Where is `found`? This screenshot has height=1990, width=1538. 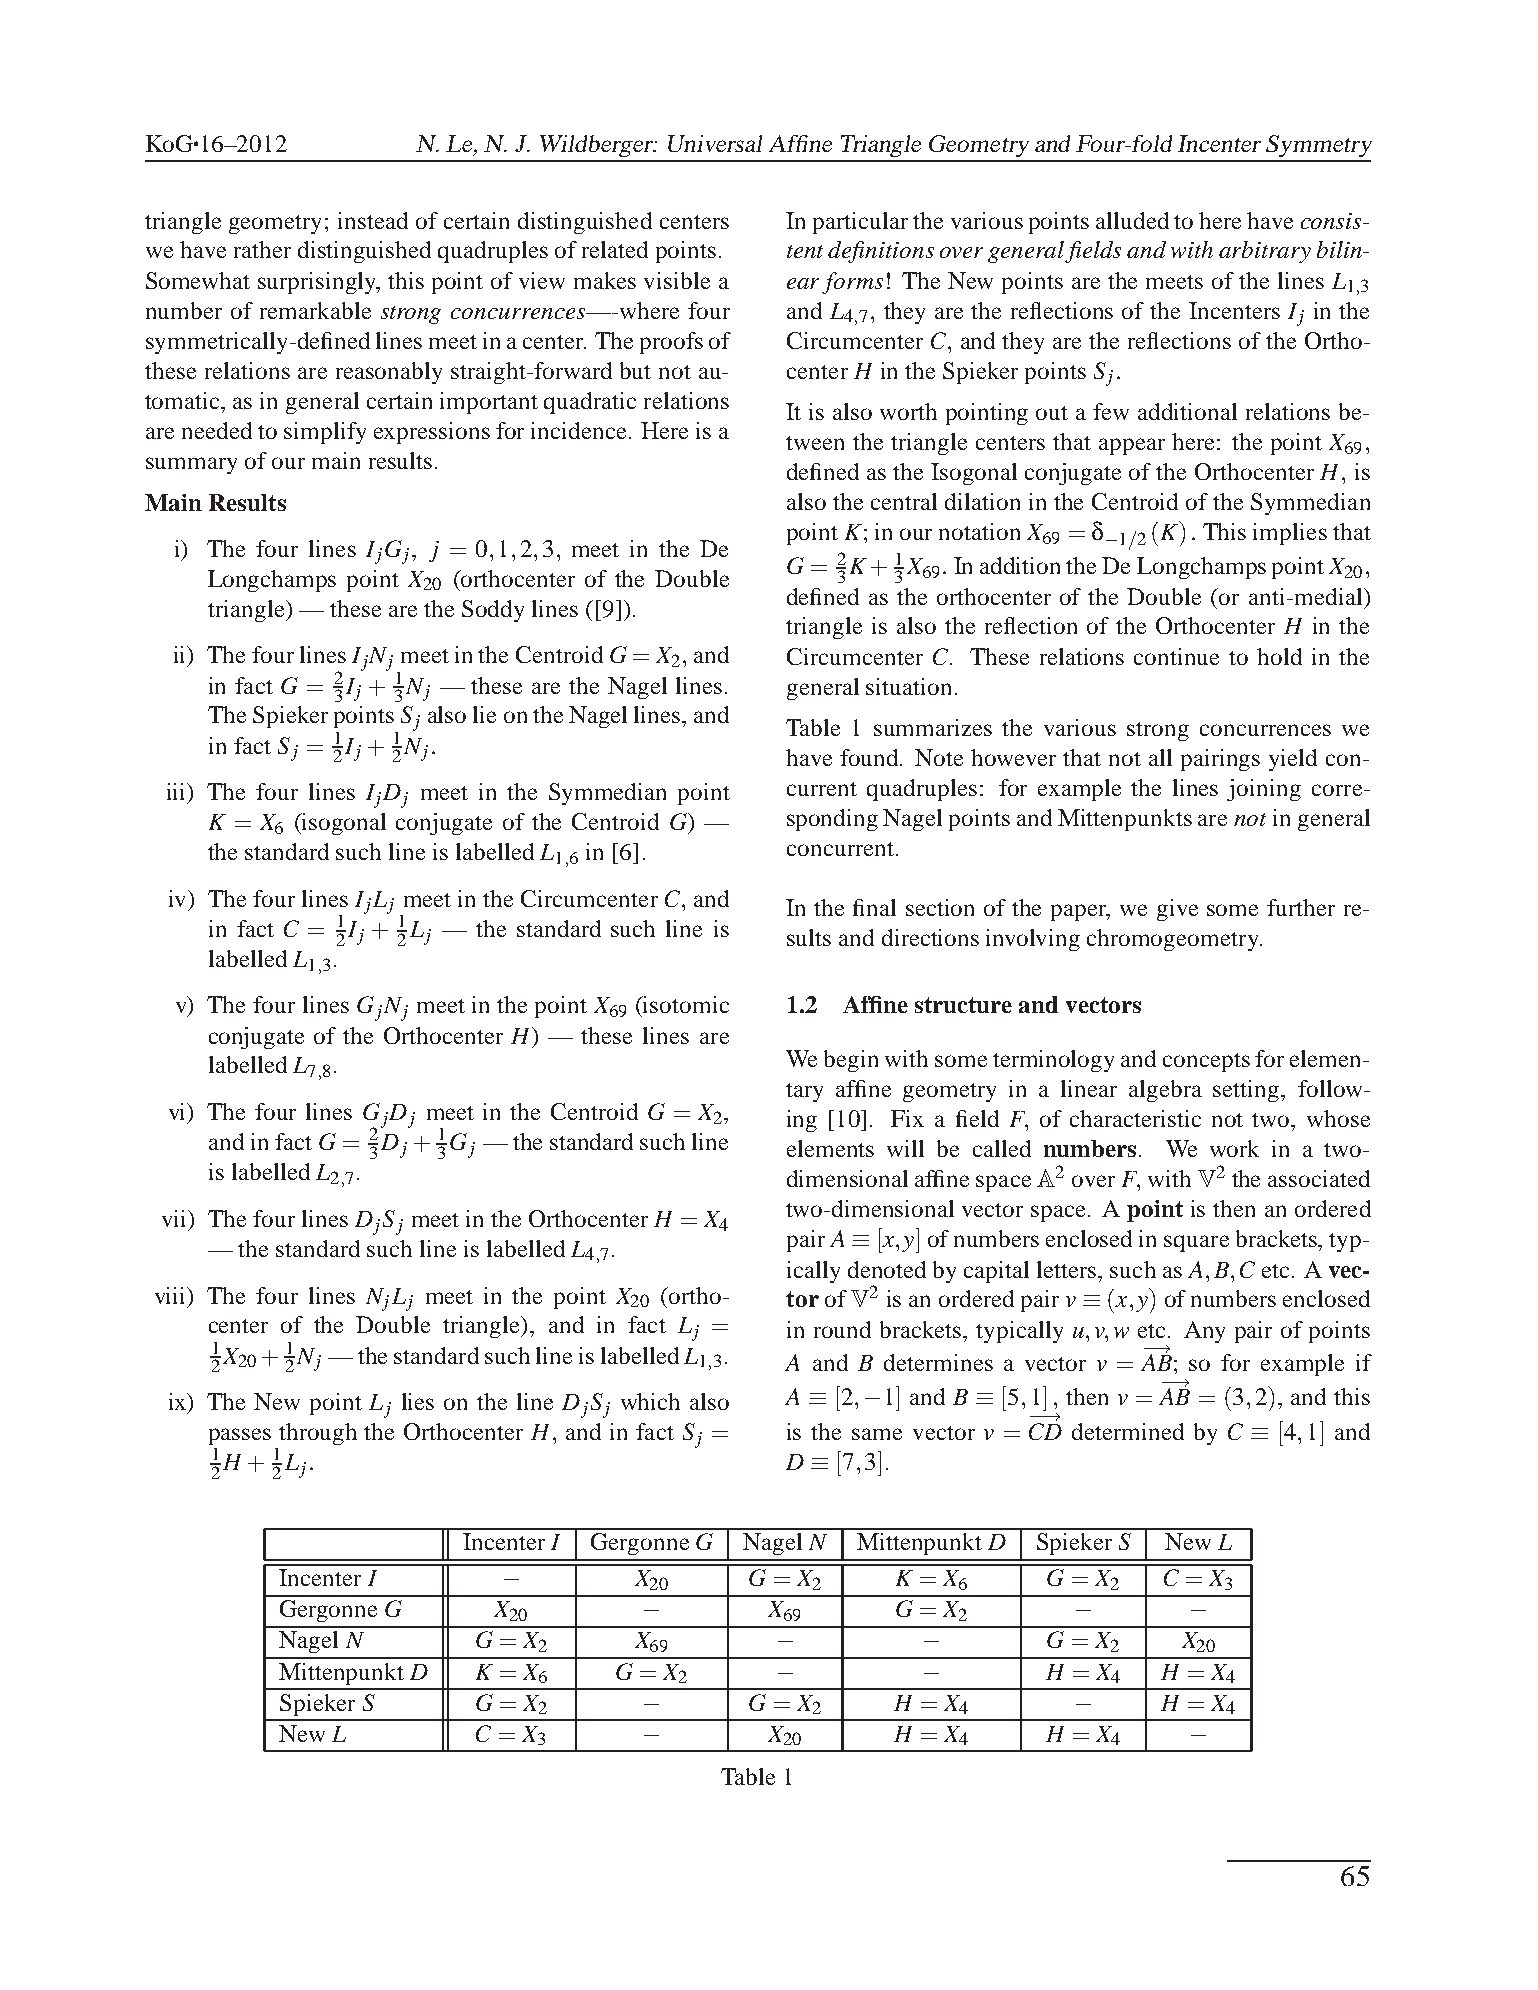 found is located at coordinates (870, 757).
